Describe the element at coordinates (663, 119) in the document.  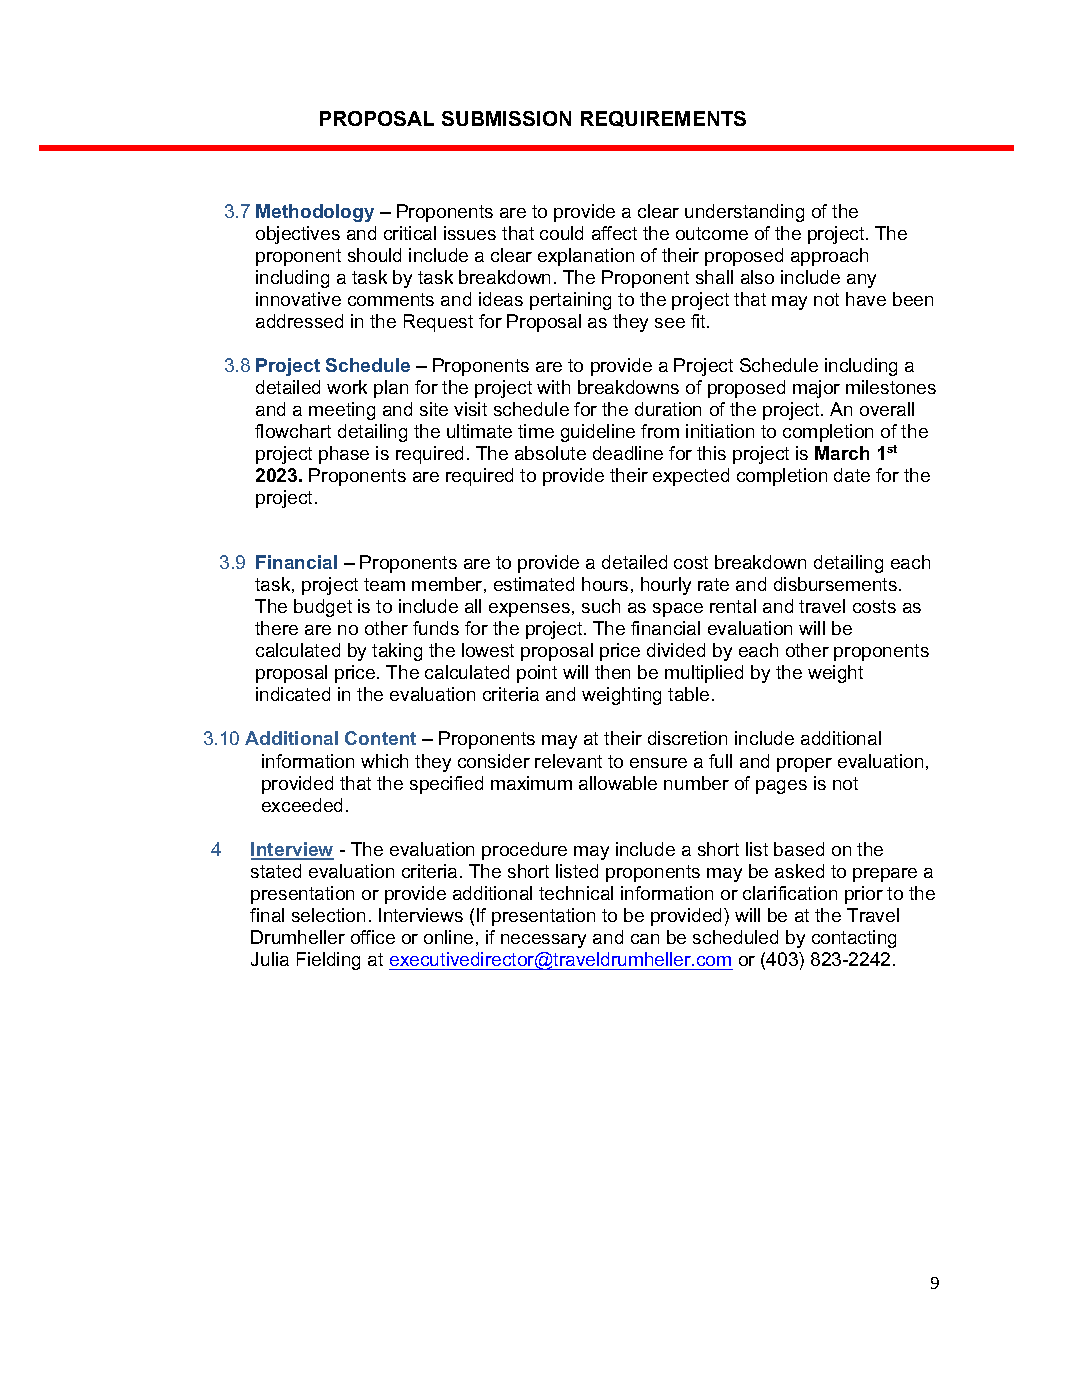
I see `REQUIREMENTS` at that location.
